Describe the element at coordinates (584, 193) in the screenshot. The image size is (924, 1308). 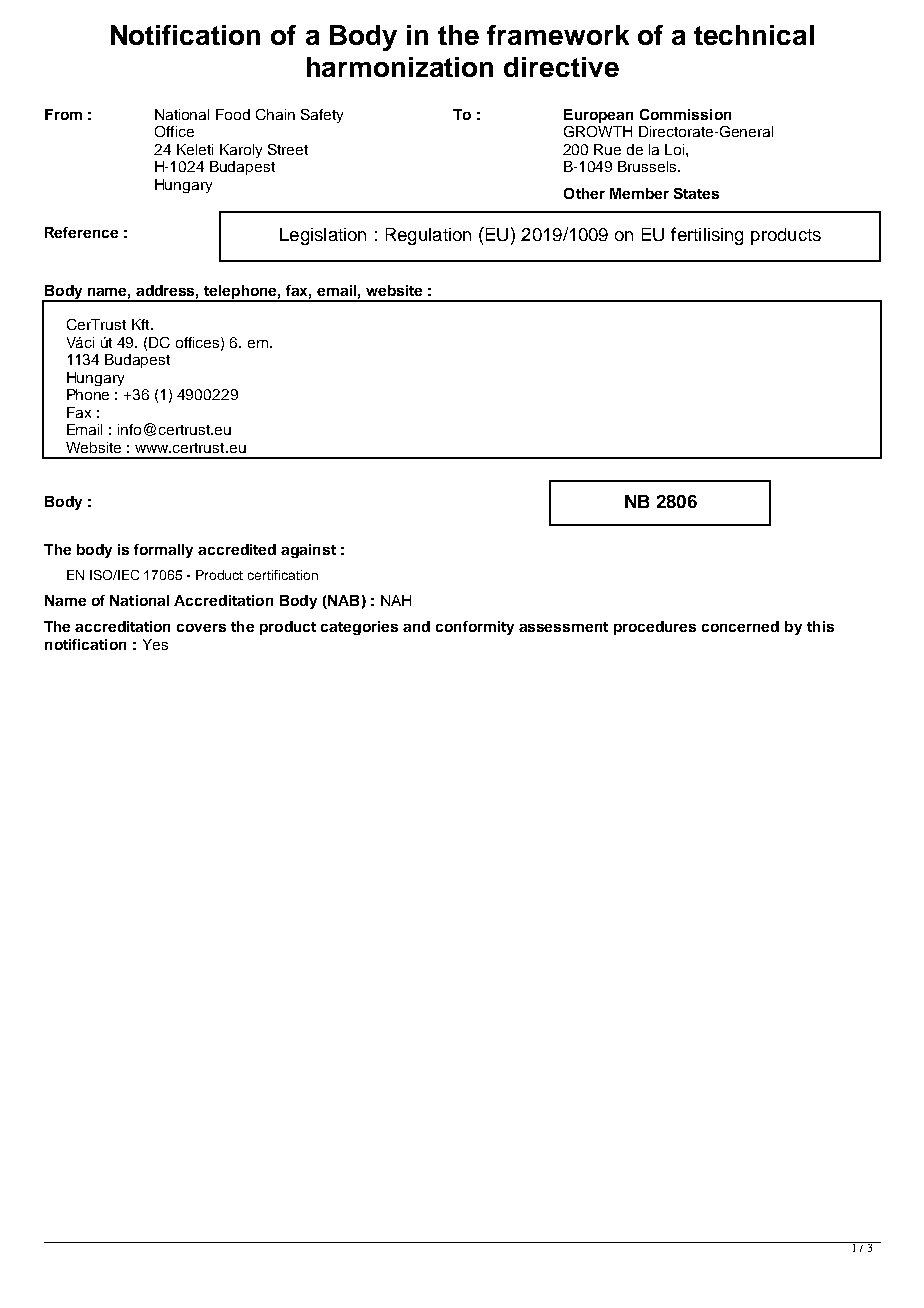
I see `Other` at that location.
